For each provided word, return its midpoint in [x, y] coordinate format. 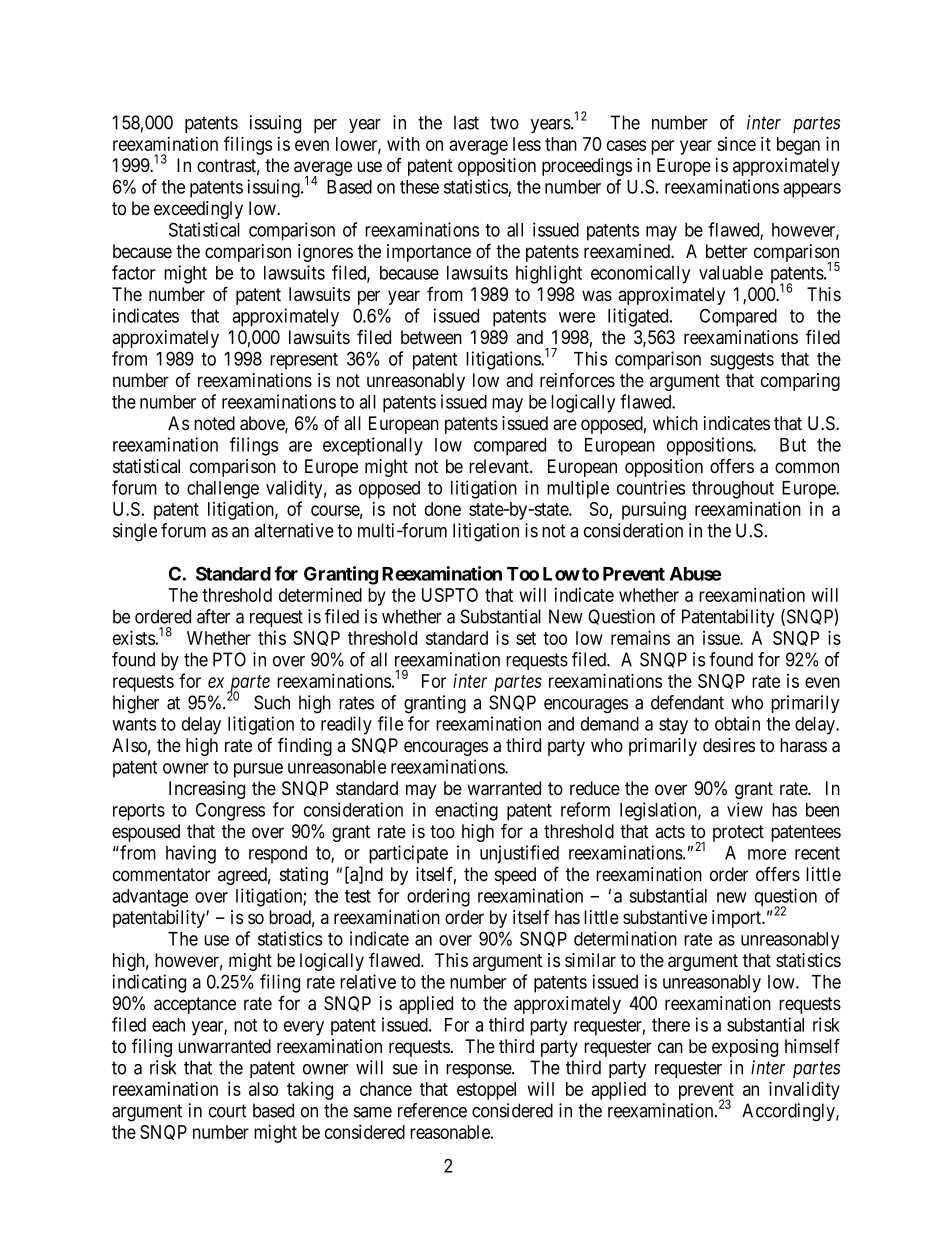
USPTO [450, 595]
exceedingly [198, 210]
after [213, 616]
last [466, 122]
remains [640, 637]
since [736, 144]
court [228, 1111]
